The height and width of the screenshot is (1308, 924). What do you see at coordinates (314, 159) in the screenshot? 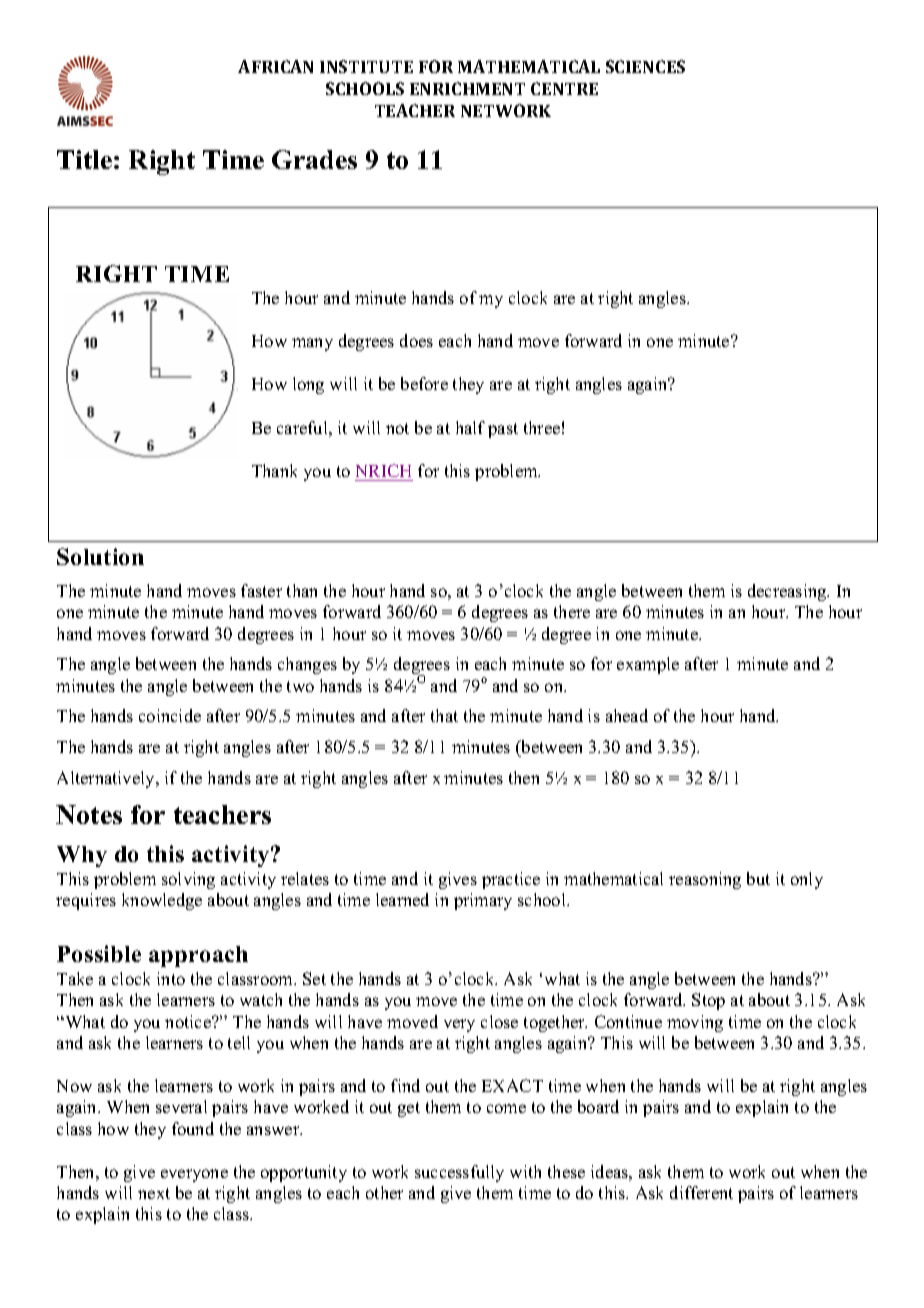
I see `Grades` at bounding box center [314, 159].
